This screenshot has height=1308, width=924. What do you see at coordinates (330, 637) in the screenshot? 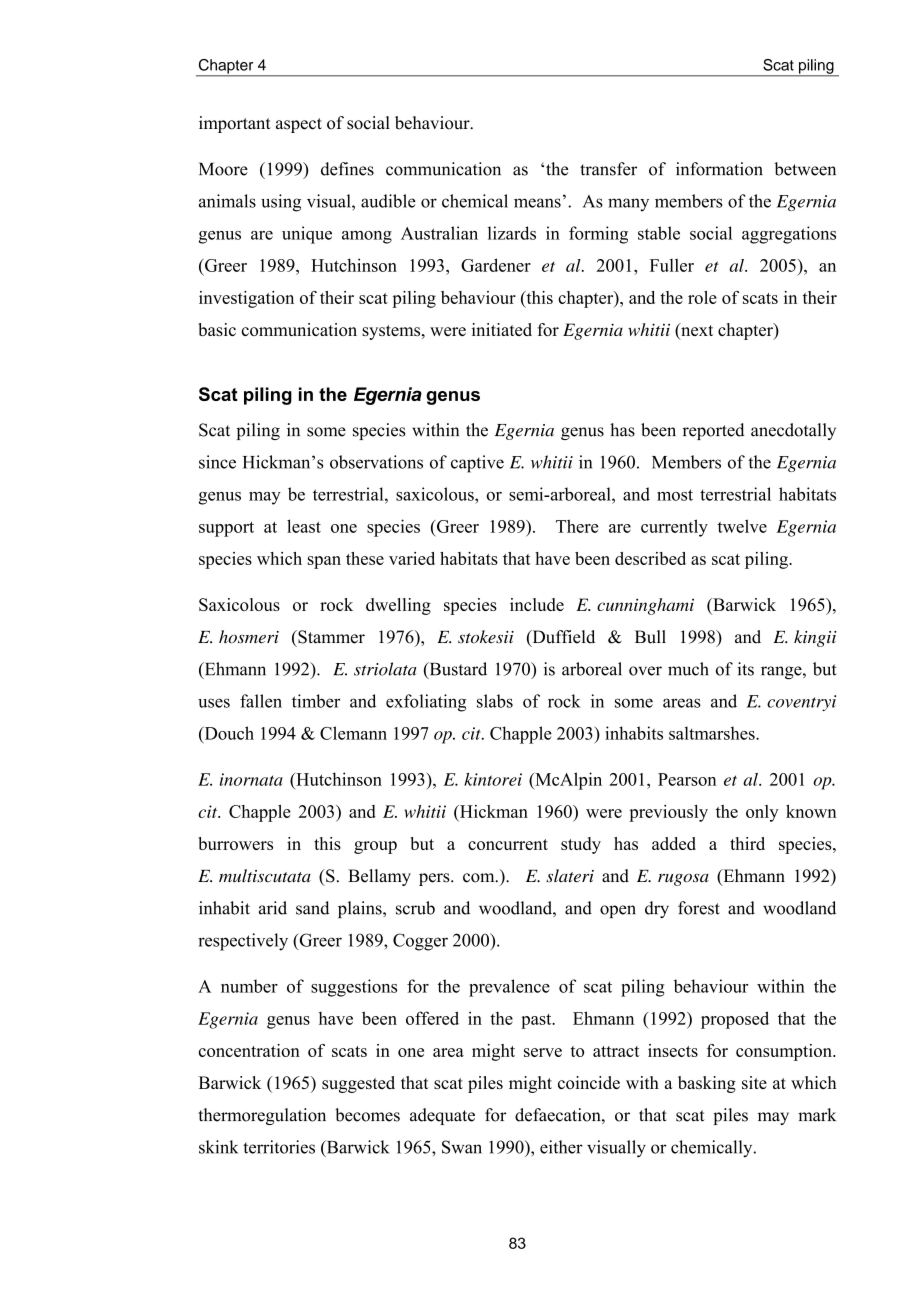
I see `Stammer` at bounding box center [330, 637].
